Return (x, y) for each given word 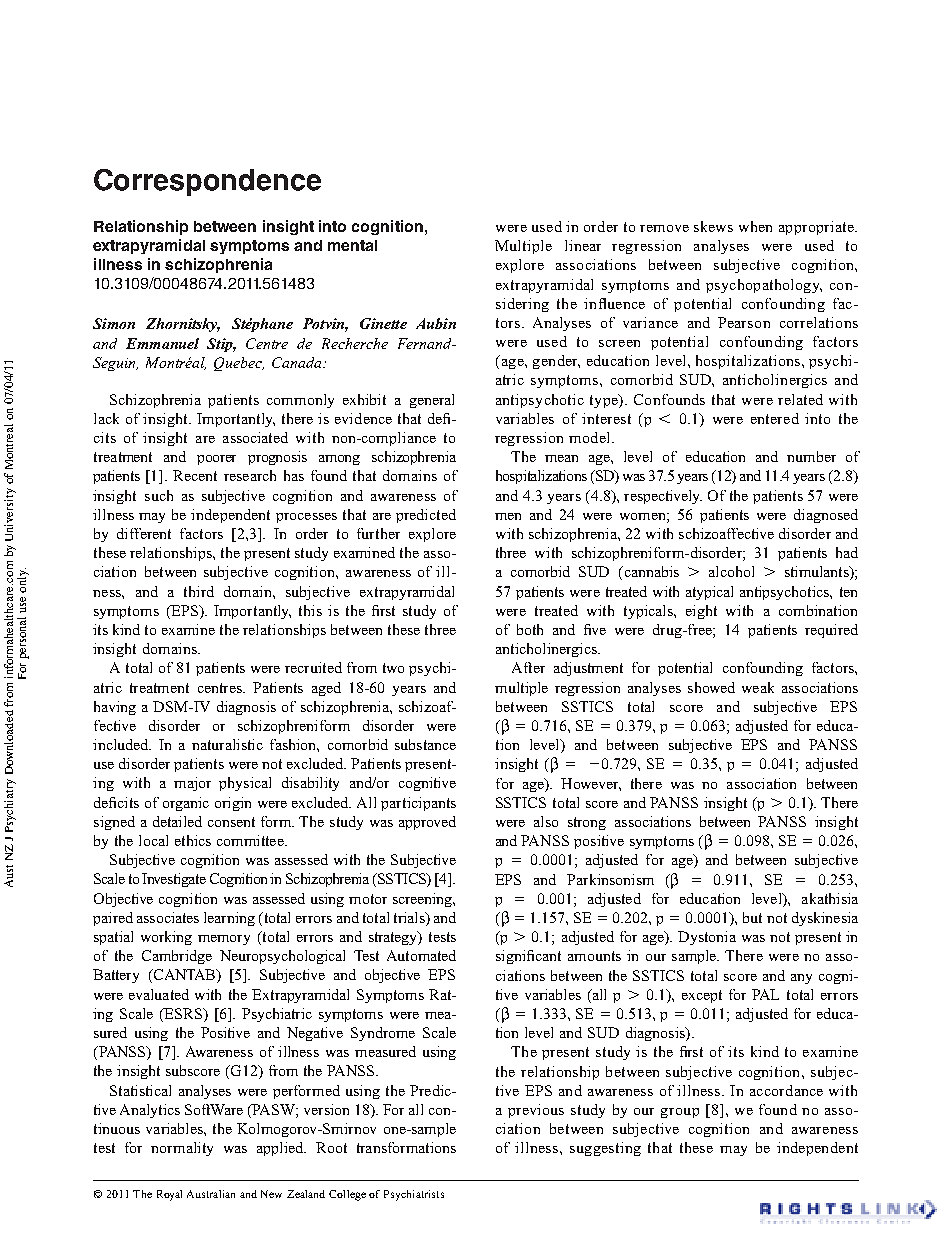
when (755, 226)
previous (536, 1111)
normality (182, 1149)
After (528, 667)
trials (410, 919)
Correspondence (207, 182)
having (115, 708)
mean (561, 458)
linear (583, 245)
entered (775, 418)
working (166, 938)
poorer (216, 460)
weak (758, 687)
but (752, 917)
